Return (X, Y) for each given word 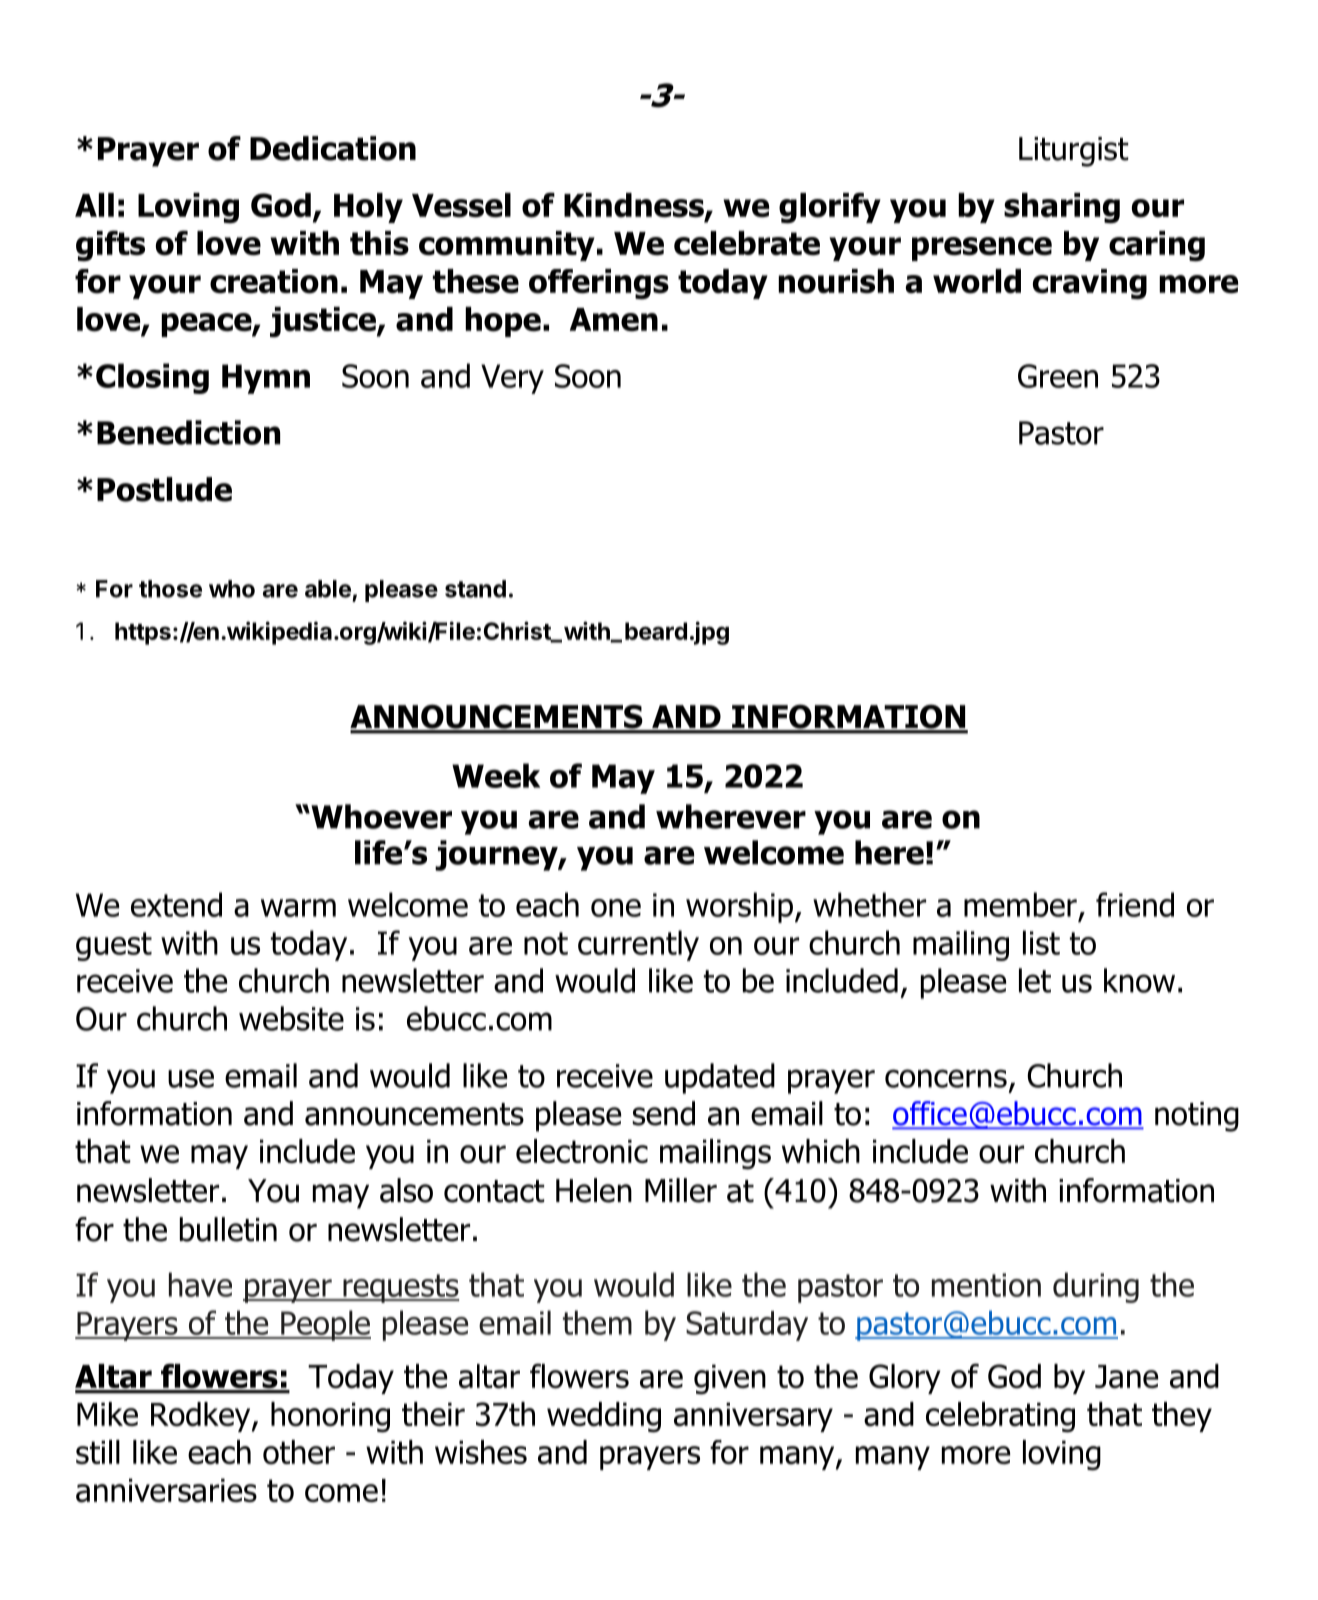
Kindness (635, 206)
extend (176, 904)
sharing (1062, 208)
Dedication (333, 148)
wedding (604, 1417)
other (299, 1452)
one (616, 908)
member (1020, 904)
